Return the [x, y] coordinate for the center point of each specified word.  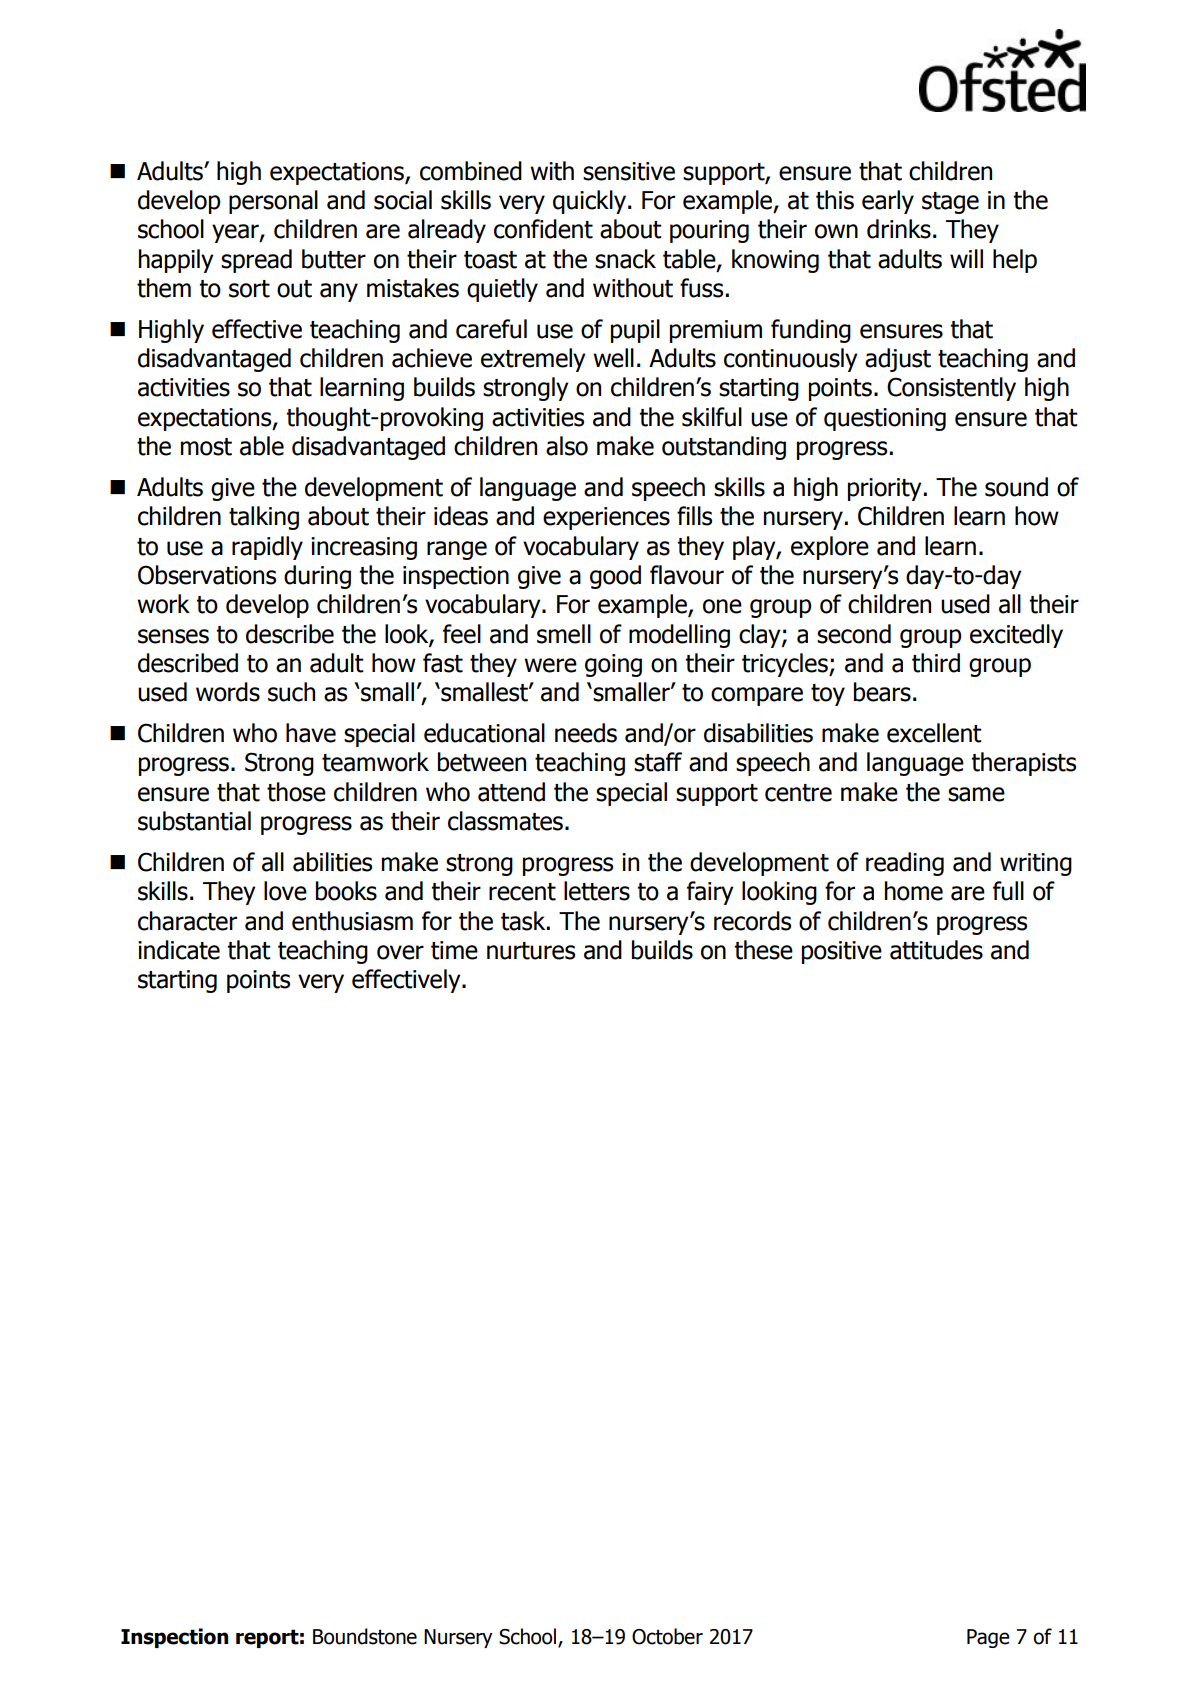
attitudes [936, 950]
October [667, 1636]
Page [988, 1638]
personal [273, 202]
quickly [591, 202]
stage [950, 203]
